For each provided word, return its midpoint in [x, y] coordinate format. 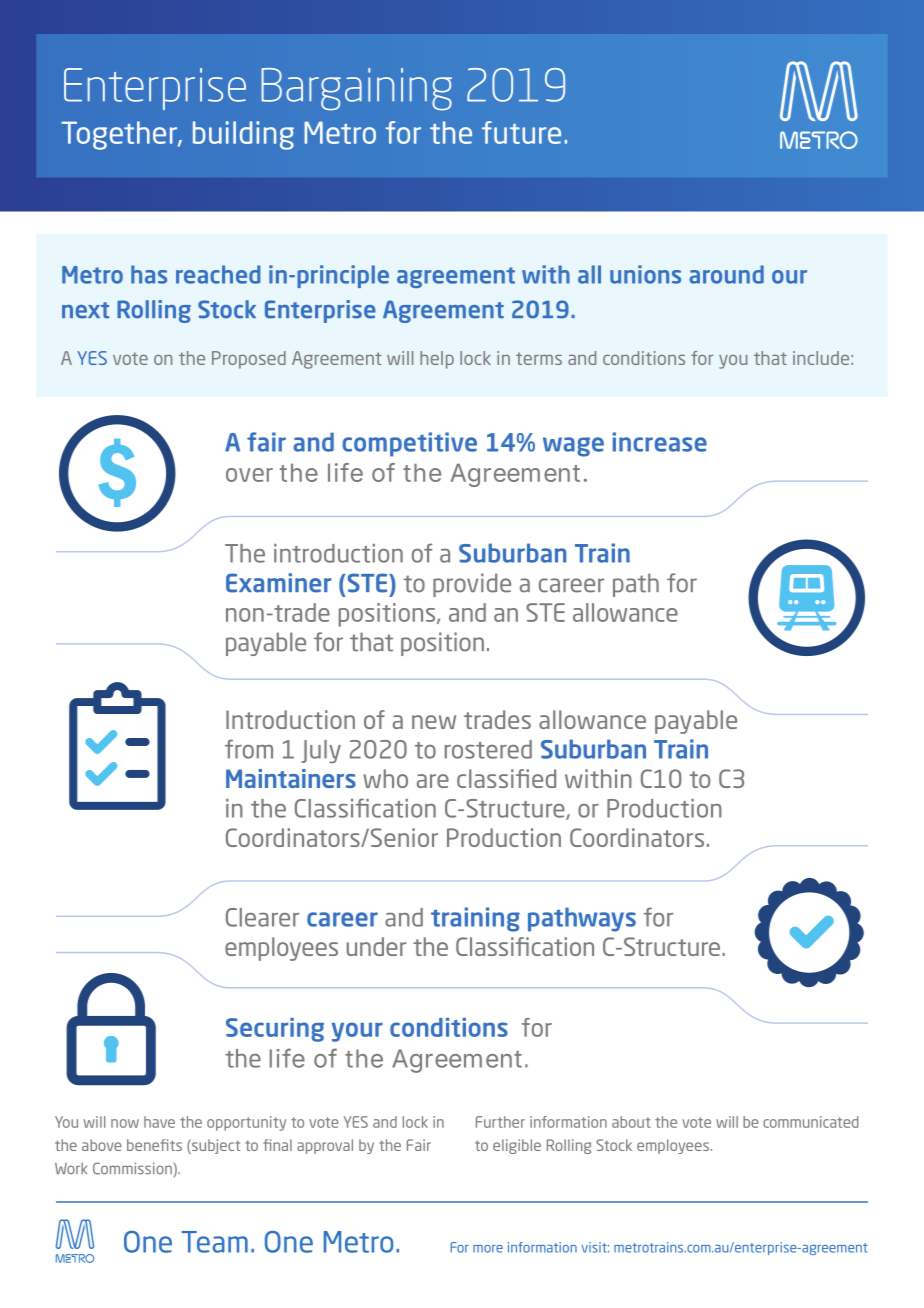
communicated [810, 1122]
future [521, 132]
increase [659, 442]
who [385, 778]
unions [645, 274]
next [85, 310]
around [726, 274]
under [376, 946]
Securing [275, 1030]
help [437, 360]
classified [506, 778]
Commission [132, 1168]
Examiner [278, 583]
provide [472, 585]
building [243, 135]
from [249, 749]
